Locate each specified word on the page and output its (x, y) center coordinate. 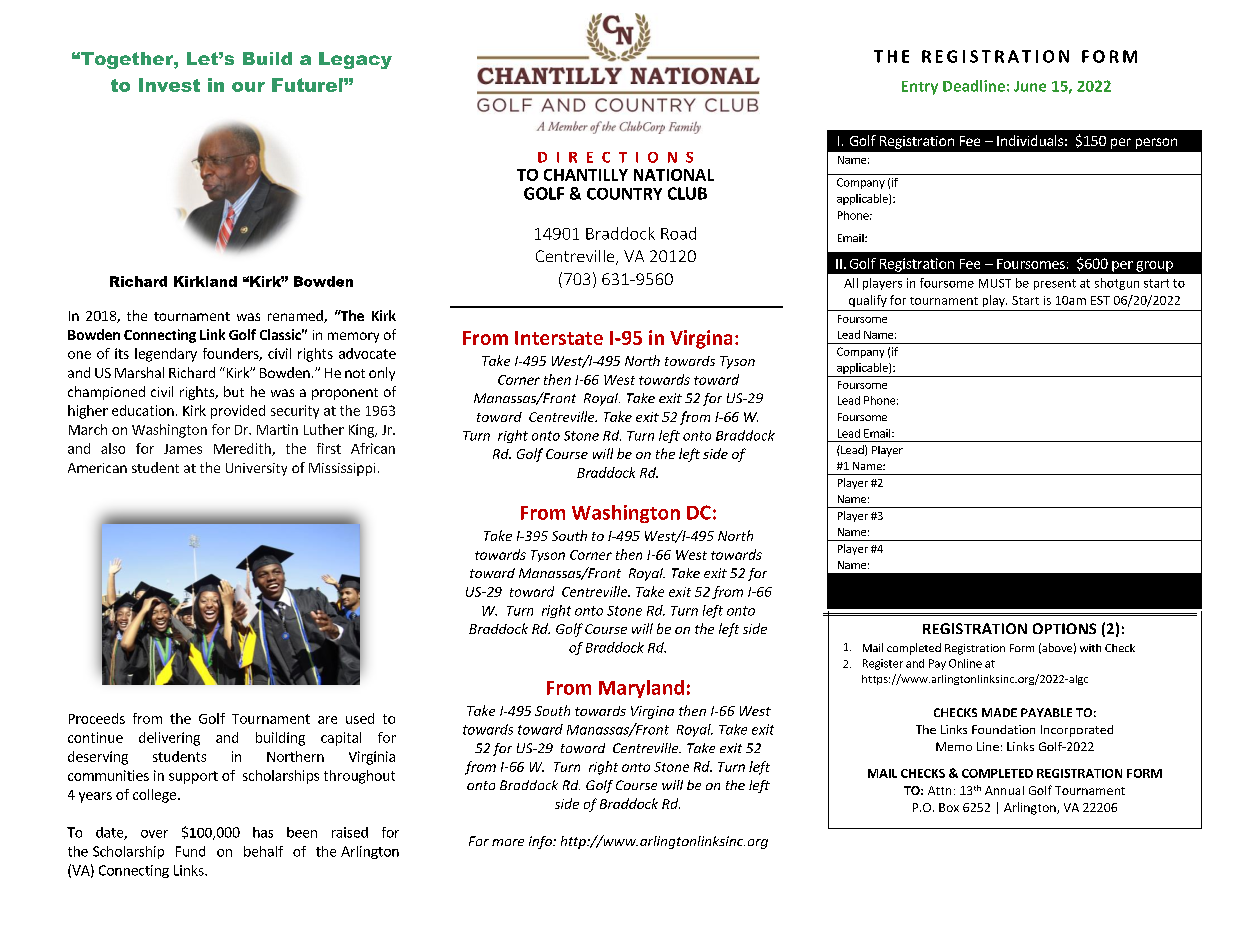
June (1030, 86)
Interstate (559, 338)
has (263, 832)
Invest (169, 85)
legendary (166, 355)
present (1055, 284)
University (256, 469)
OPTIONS (1064, 628)
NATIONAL (674, 175)
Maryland (641, 689)
